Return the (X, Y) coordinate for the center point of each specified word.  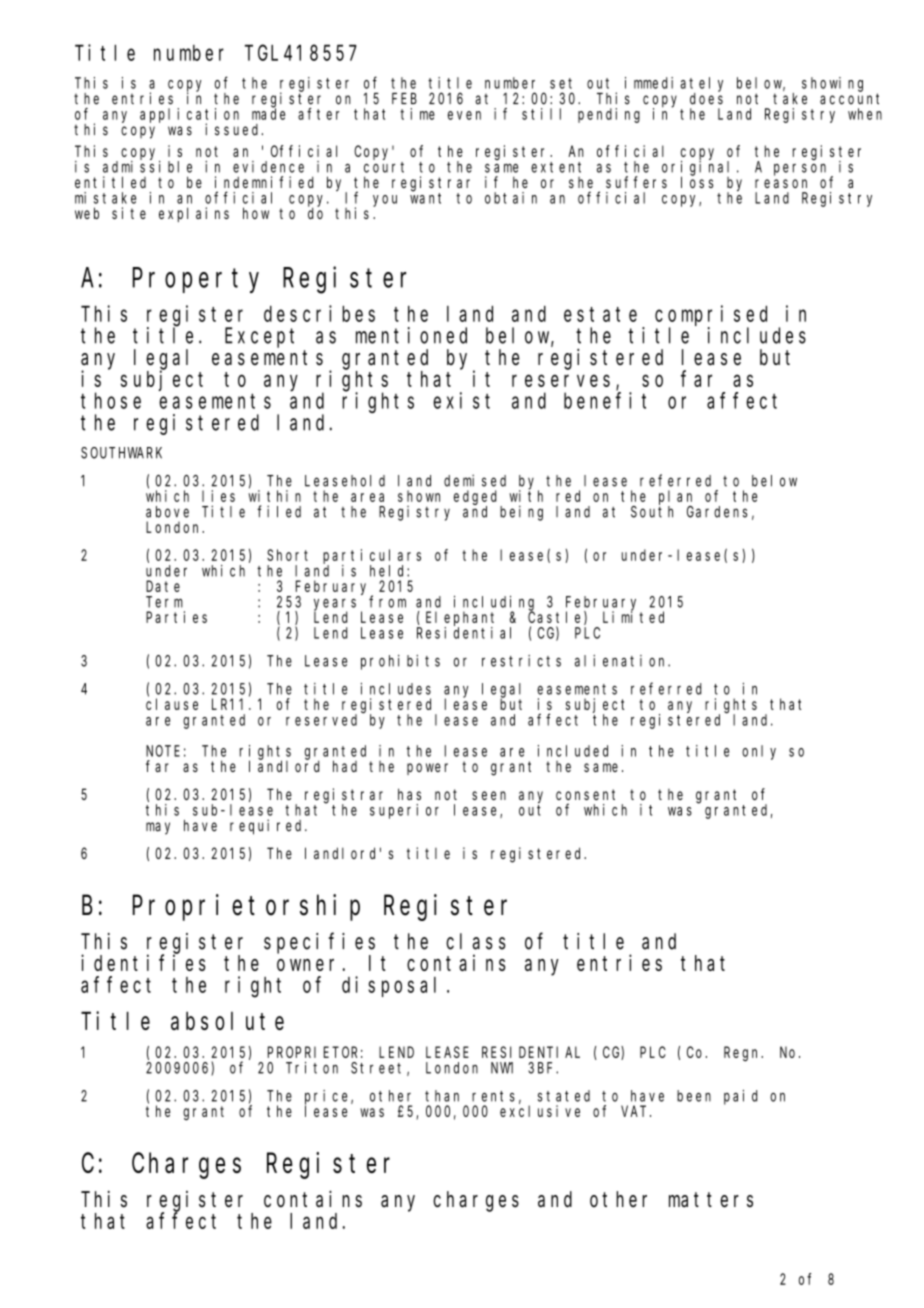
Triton (312, 1068)
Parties (176, 617)
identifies (143, 962)
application (189, 116)
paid (741, 1097)
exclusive (540, 1111)
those (111, 400)
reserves (561, 381)
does (706, 99)
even (464, 115)
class (476, 941)
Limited (633, 616)
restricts (521, 661)
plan (675, 498)
